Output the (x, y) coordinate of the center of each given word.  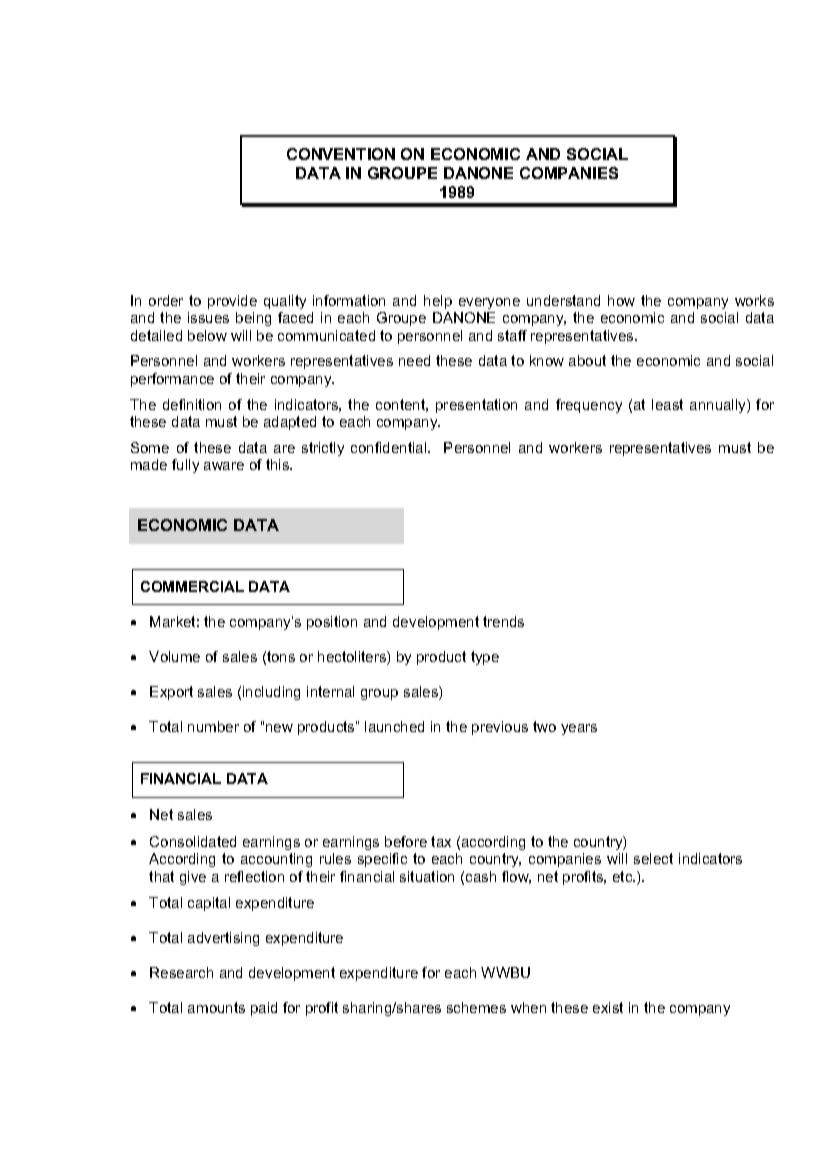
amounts (216, 1007)
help (438, 302)
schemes (476, 1007)
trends (503, 621)
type (485, 658)
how (621, 300)
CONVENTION (341, 154)
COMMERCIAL (192, 586)
